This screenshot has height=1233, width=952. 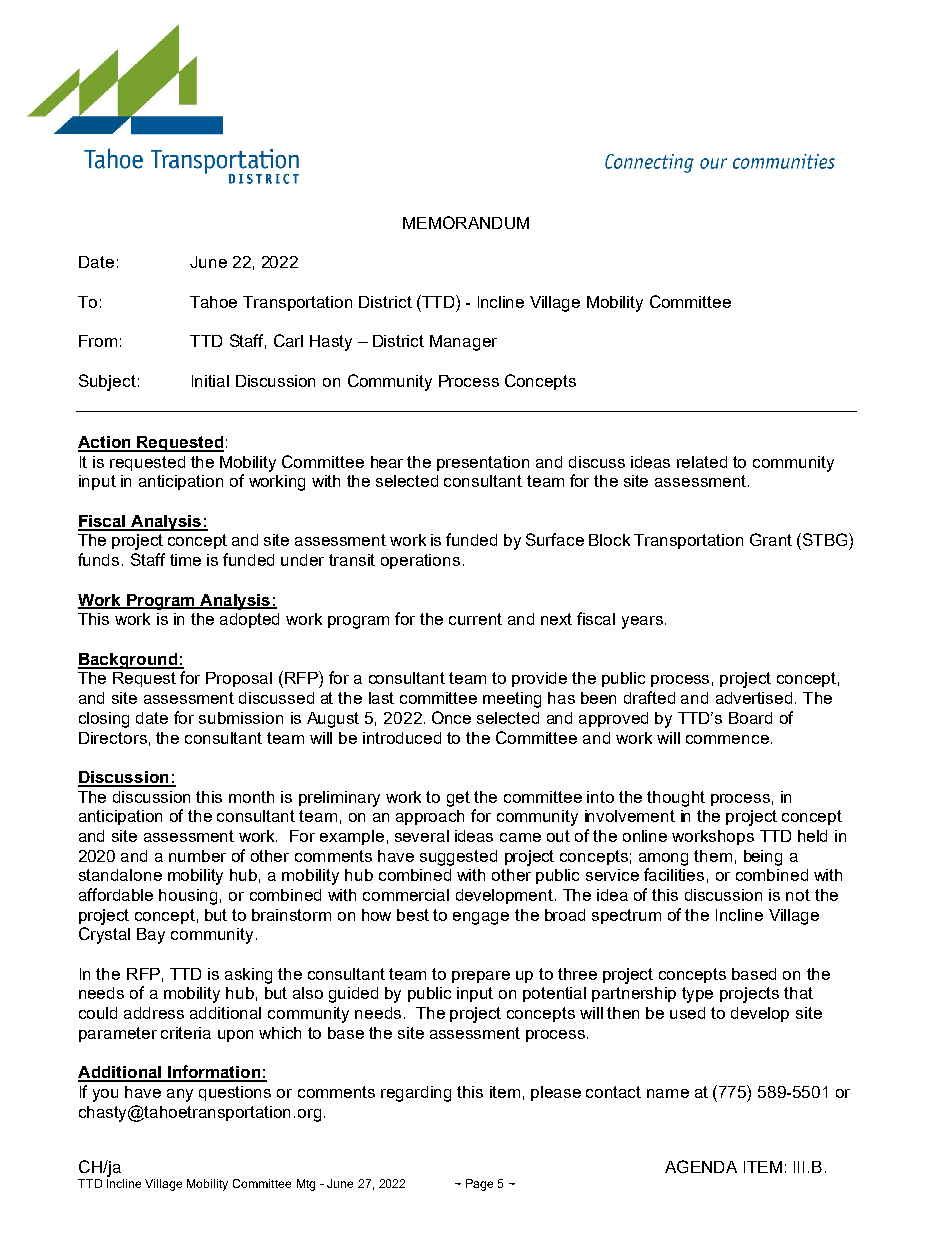 I want to click on suggested, so click(x=458, y=858).
